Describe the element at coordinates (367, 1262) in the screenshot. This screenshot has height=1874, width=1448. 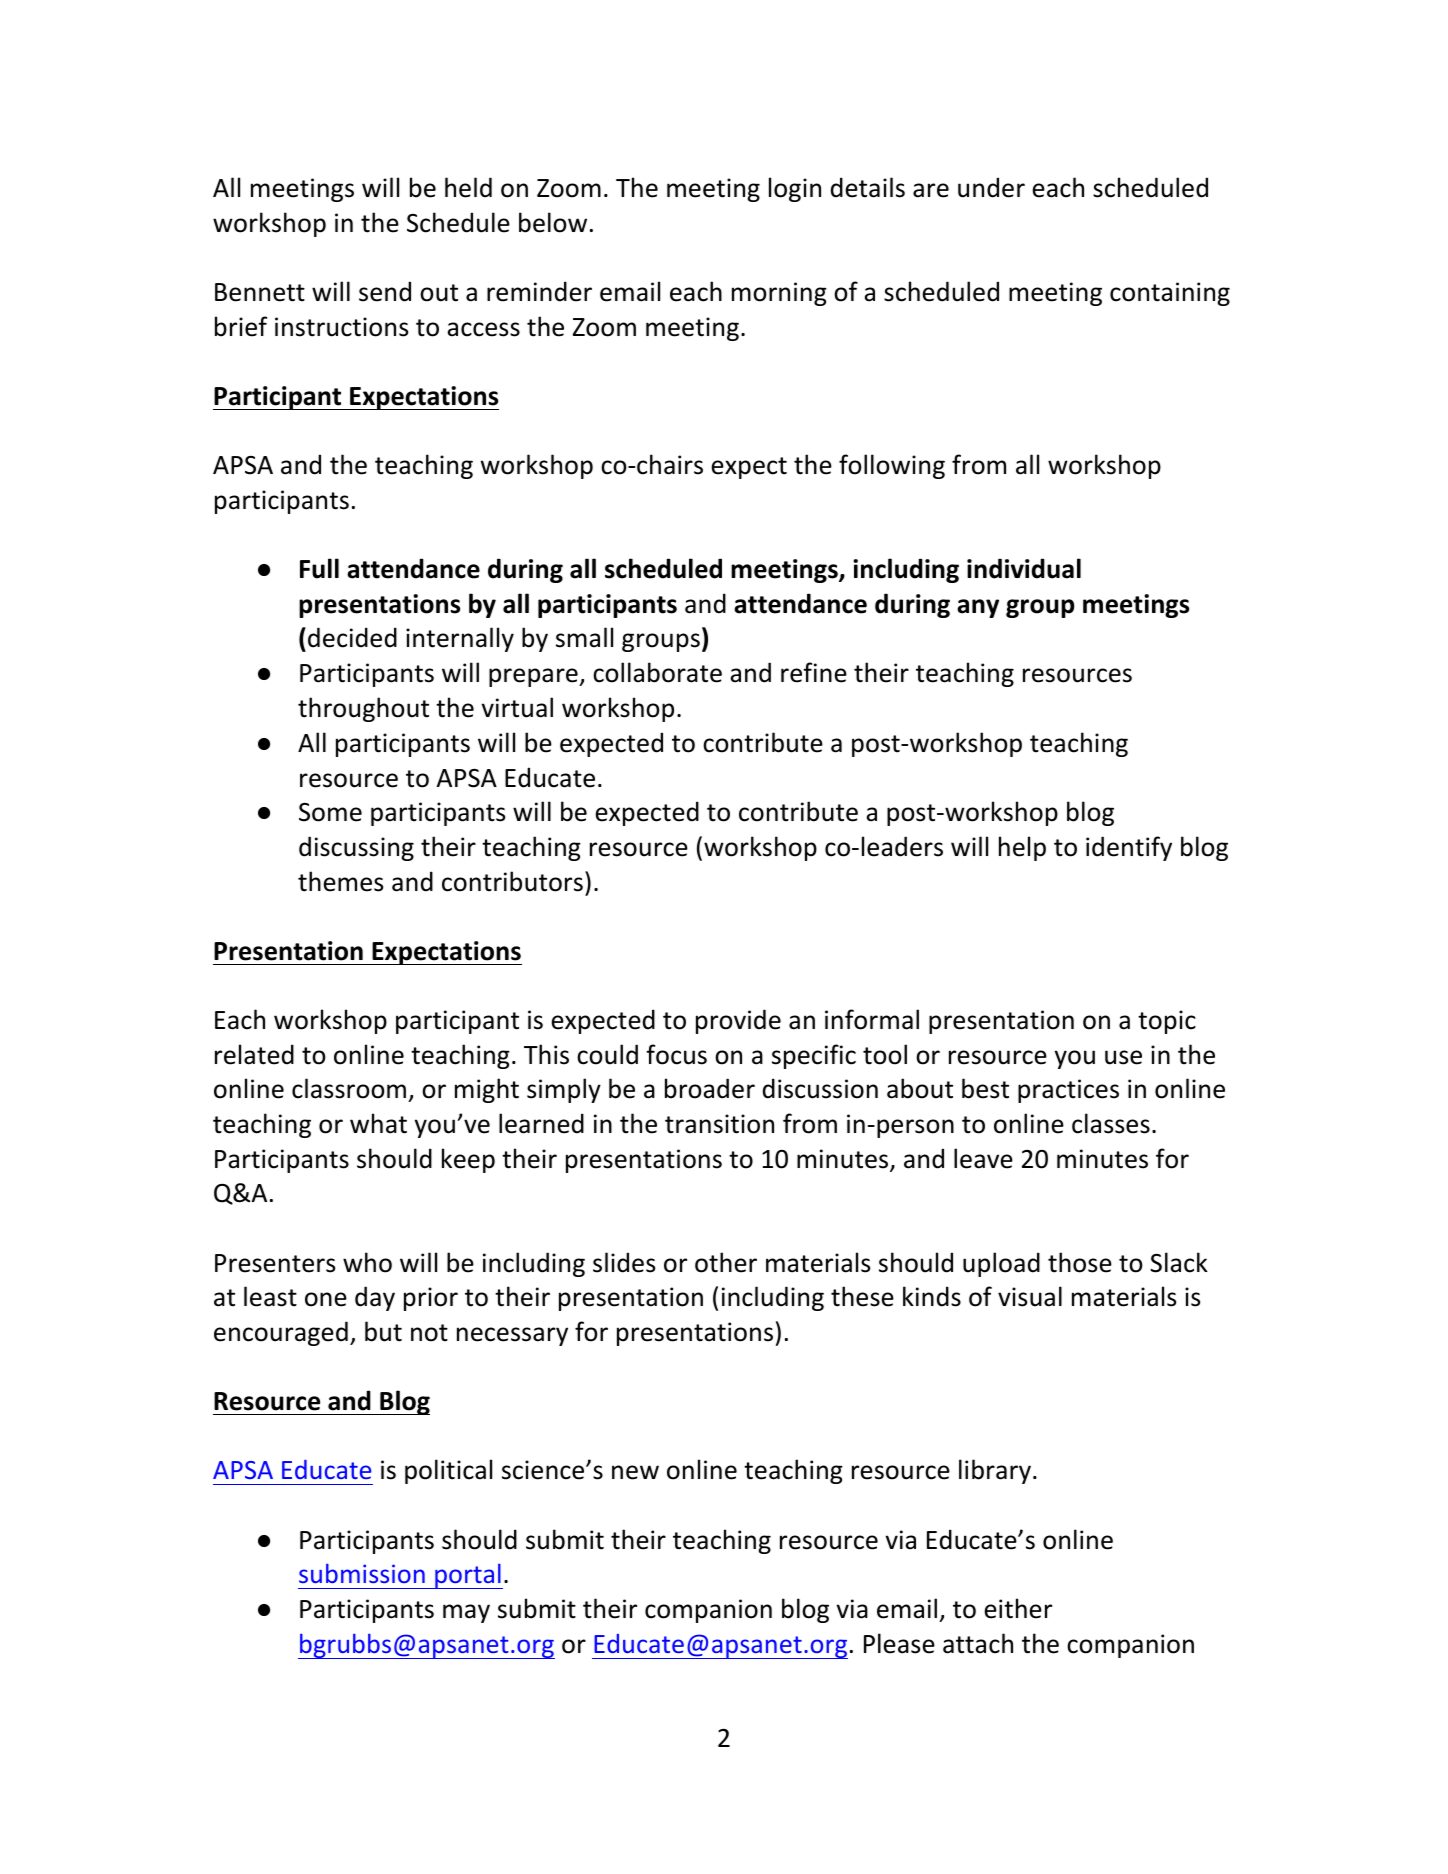
I see `who` at that location.
